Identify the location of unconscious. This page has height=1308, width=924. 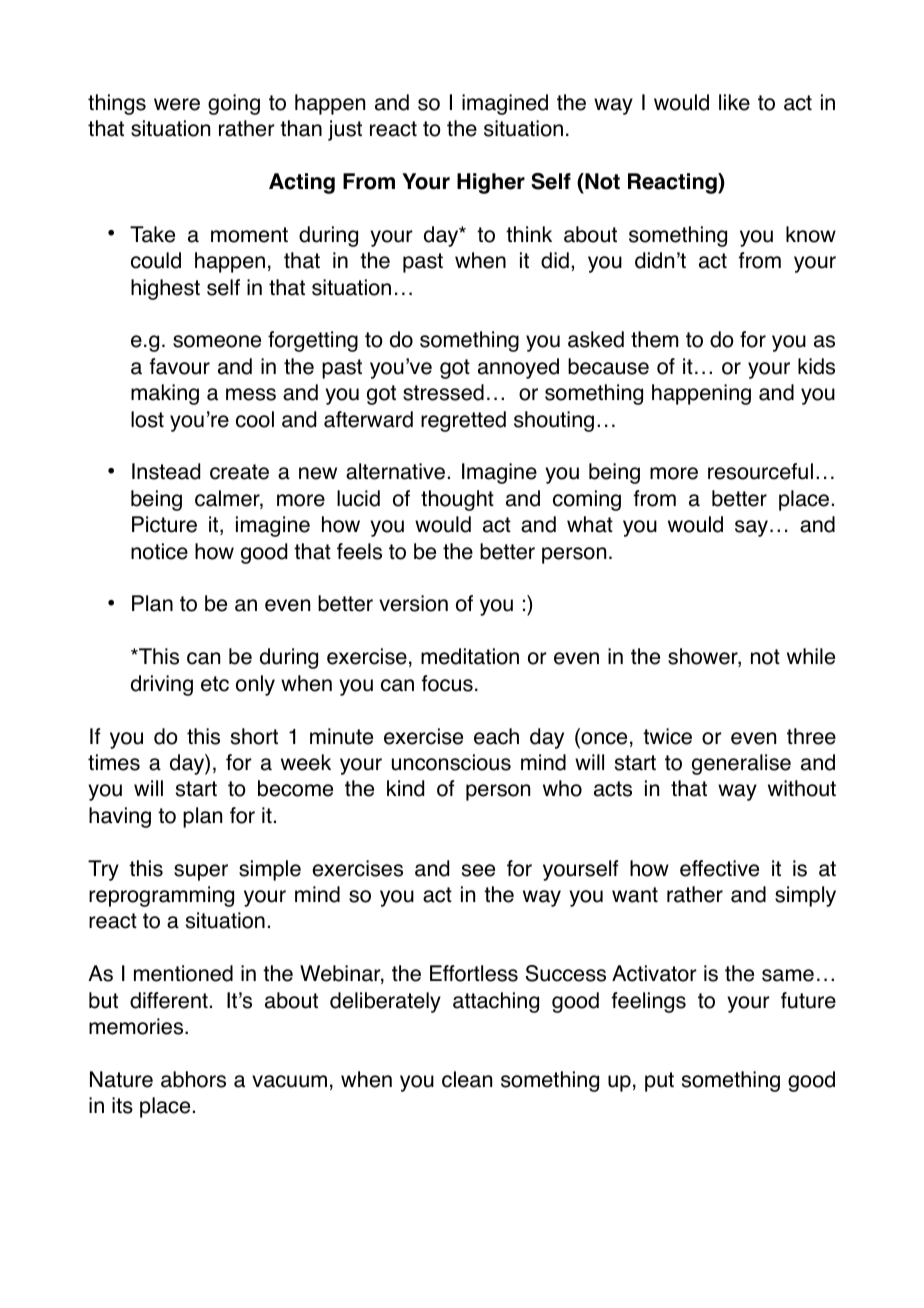
(451, 762).
